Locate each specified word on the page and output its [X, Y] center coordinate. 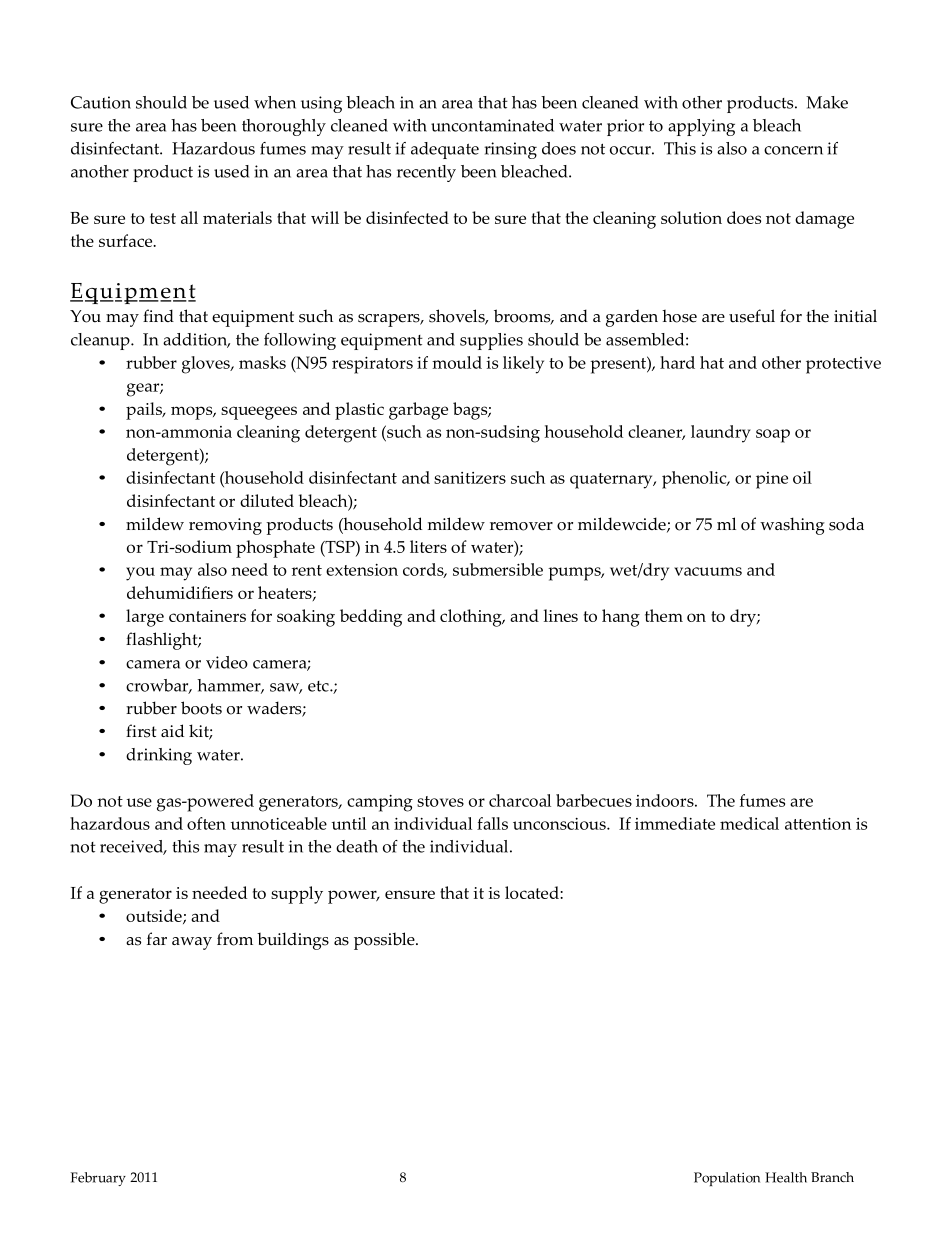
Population [727, 1179]
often [206, 823]
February [98, 1179]
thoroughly [284, 127]
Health [786, 1177]
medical [749, 823]
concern [793, 150]
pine [772, 480]
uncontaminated [492, 125]
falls [492, 823]
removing [225, 526]
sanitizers [470, 478]
